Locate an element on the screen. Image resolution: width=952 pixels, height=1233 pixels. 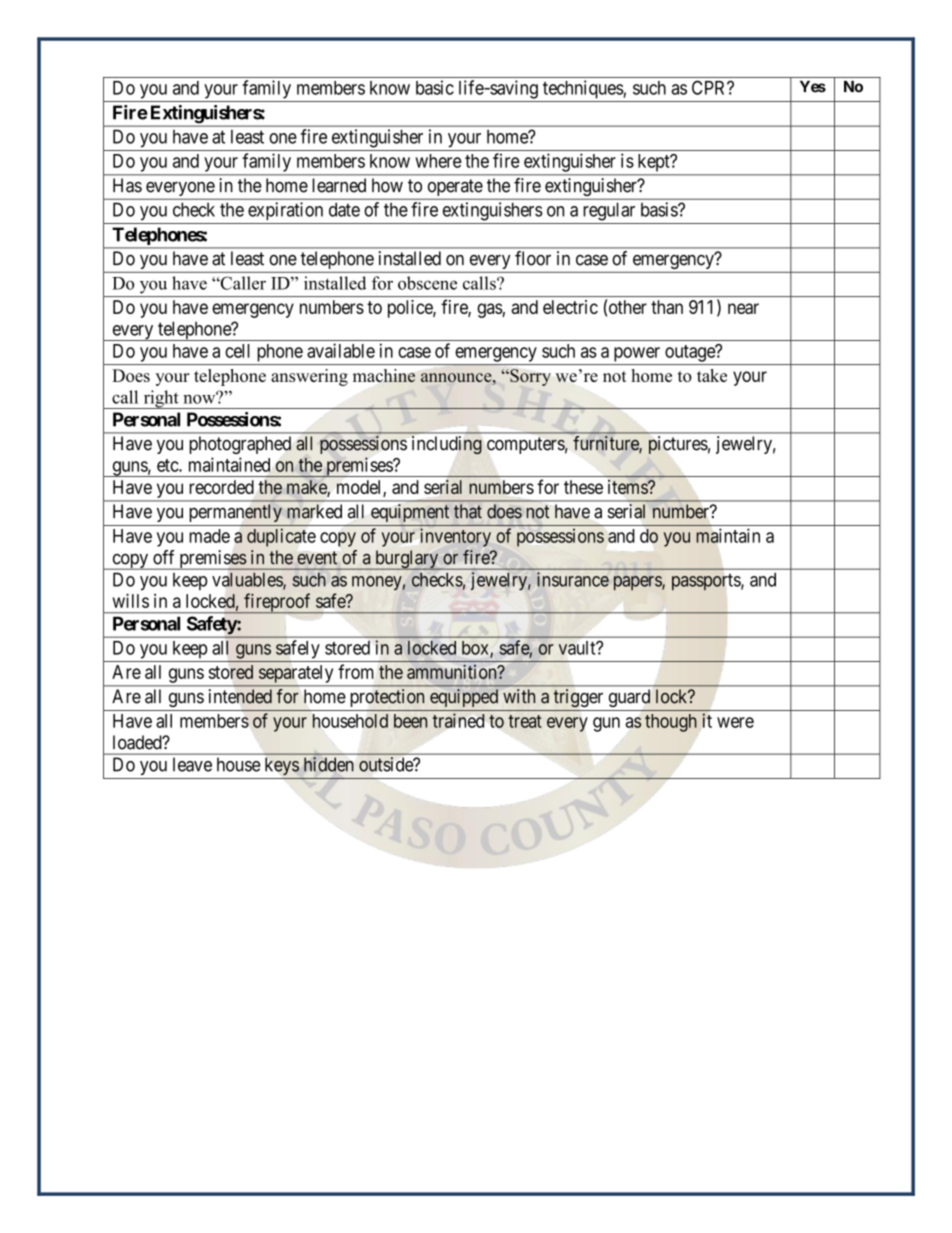
basic is located at coordinates (435, 87).
